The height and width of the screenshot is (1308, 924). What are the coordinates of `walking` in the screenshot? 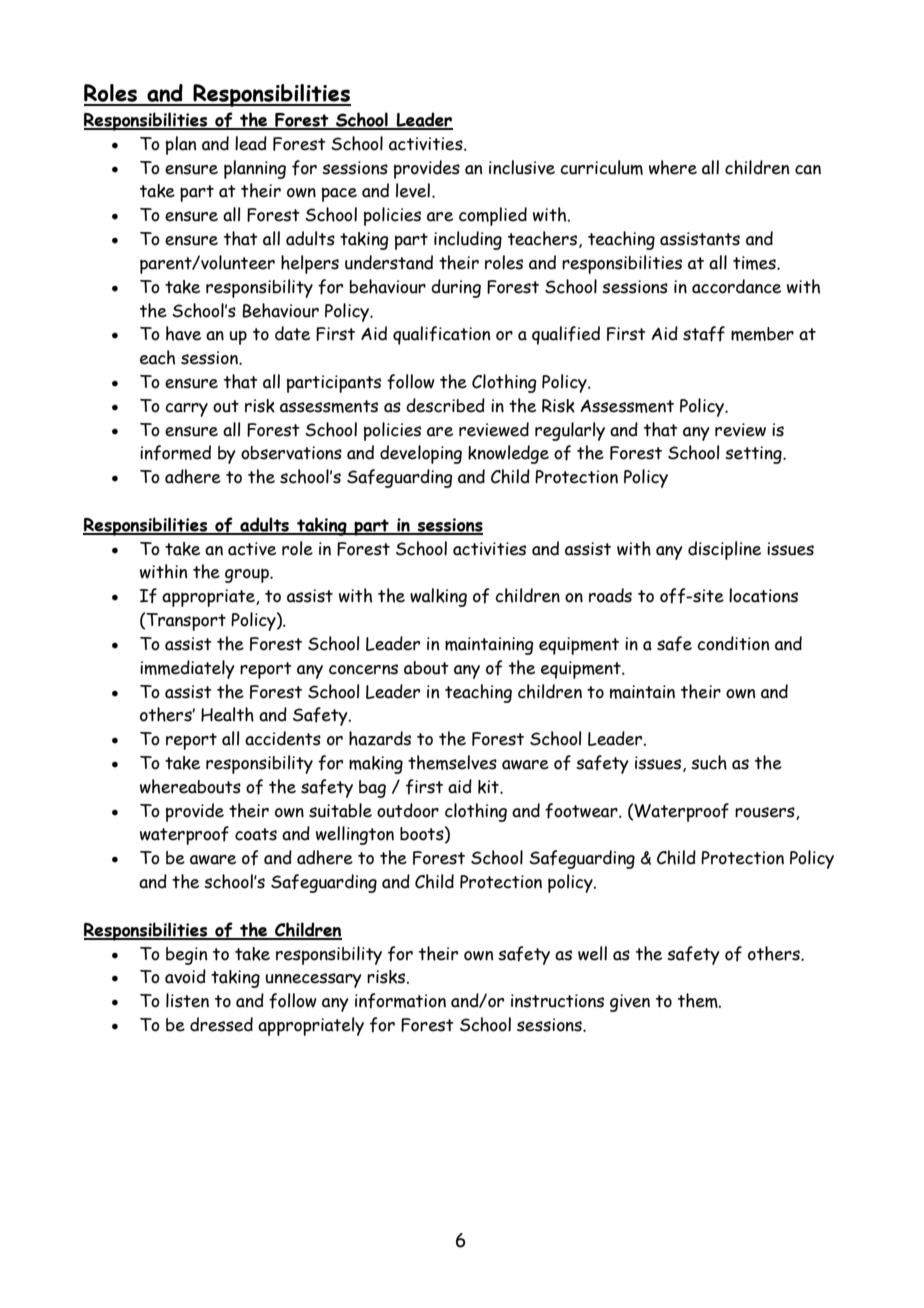 It's located at (438, 597).
